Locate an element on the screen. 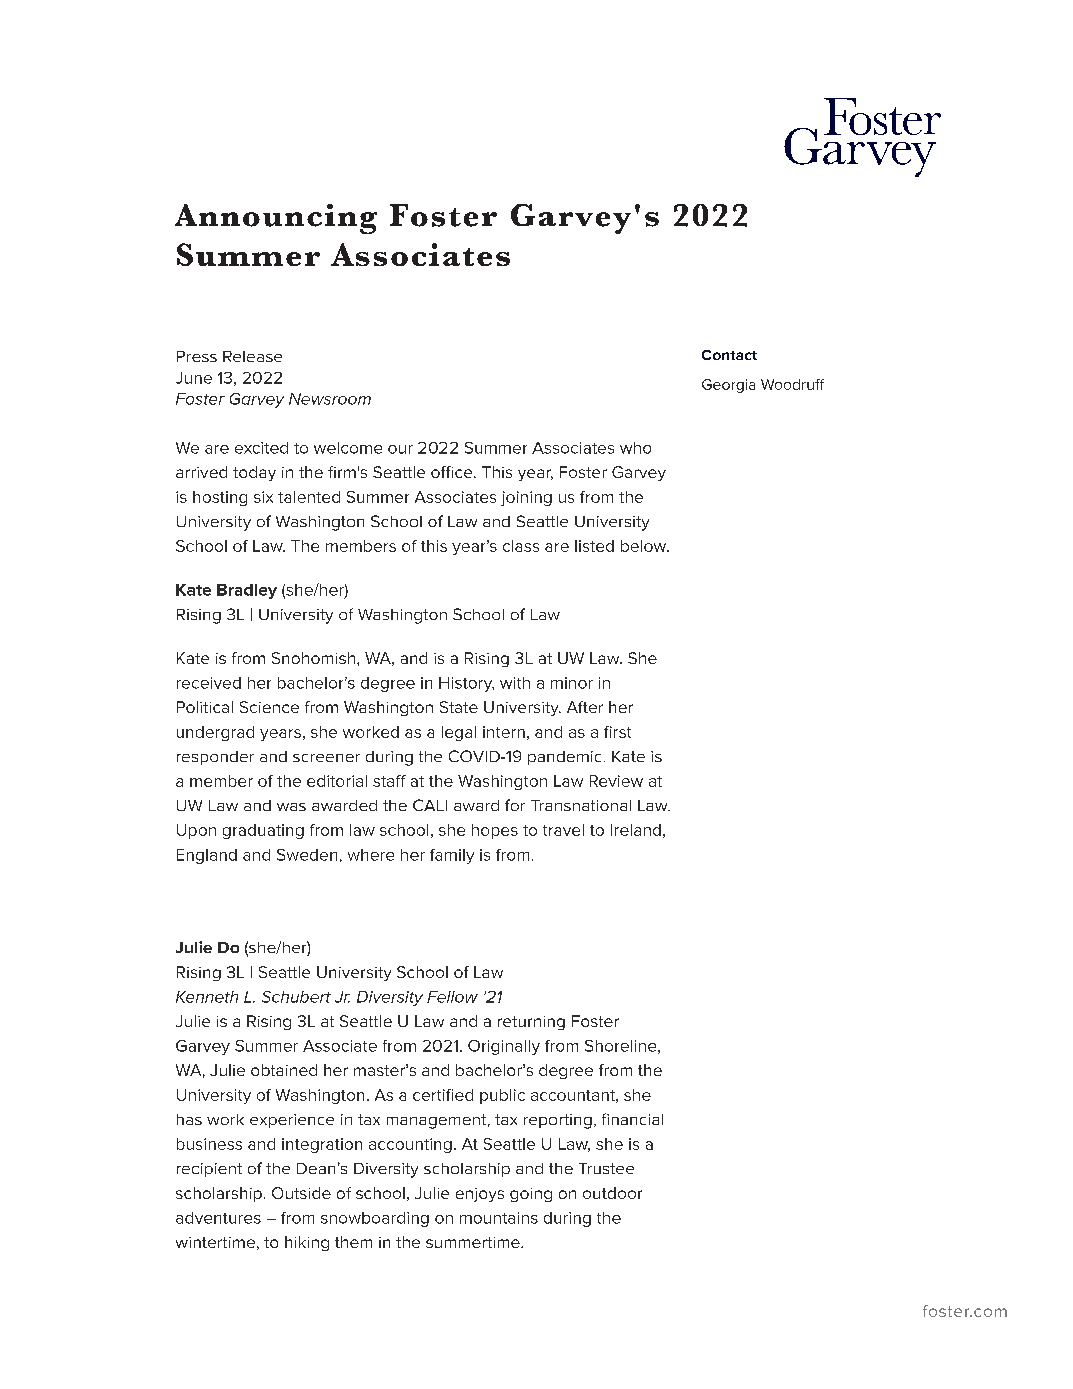 The image size is (1073, 1389). who is located at coordinates (635, 448).
